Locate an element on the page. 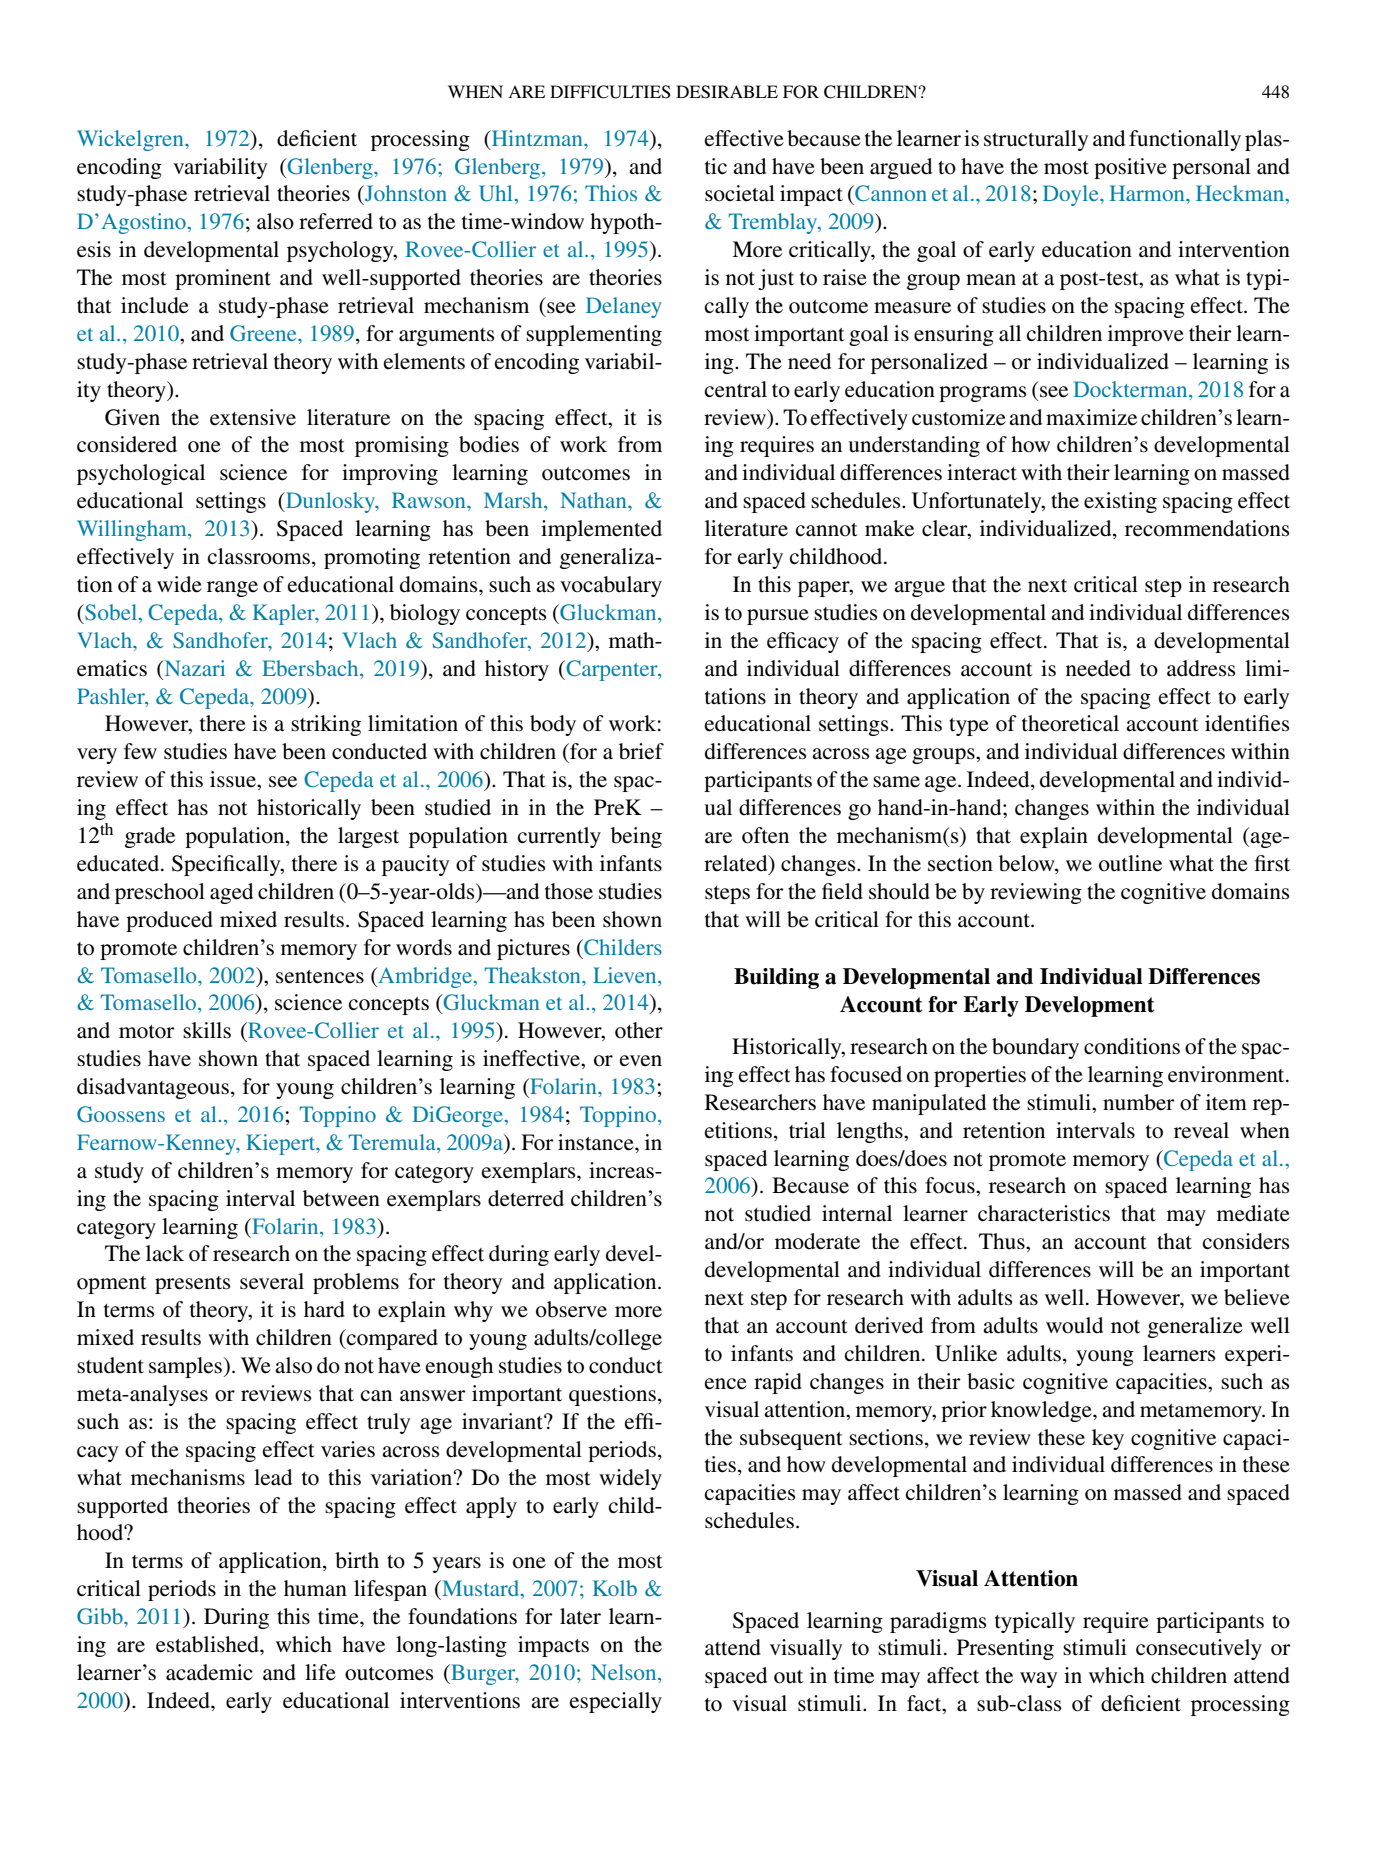 Image resolution: width=1389 pixels, height=1852 pixels. skills is located at coordinates (207, 1030).
